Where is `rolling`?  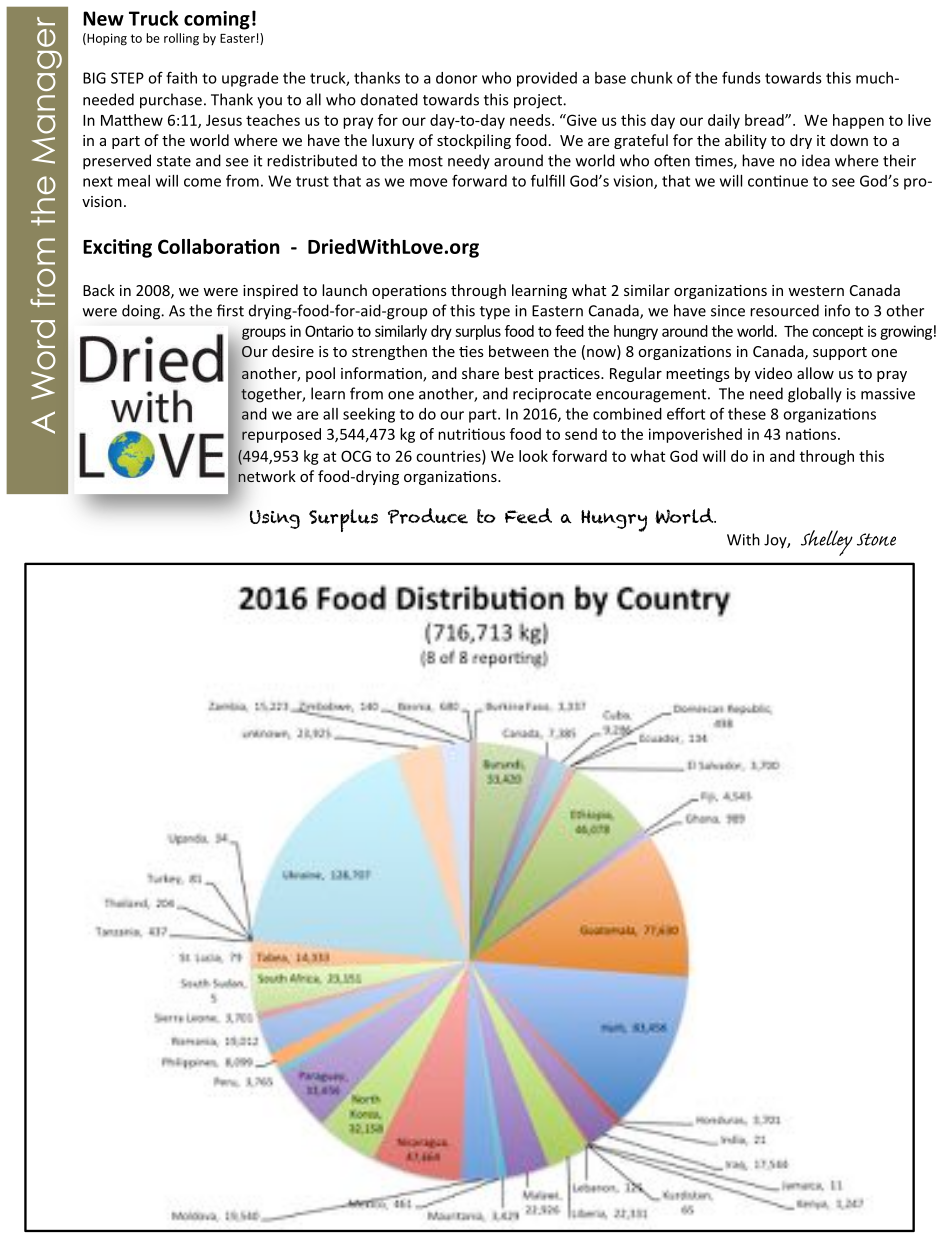 rolling is located at coordinates (181, 39).
